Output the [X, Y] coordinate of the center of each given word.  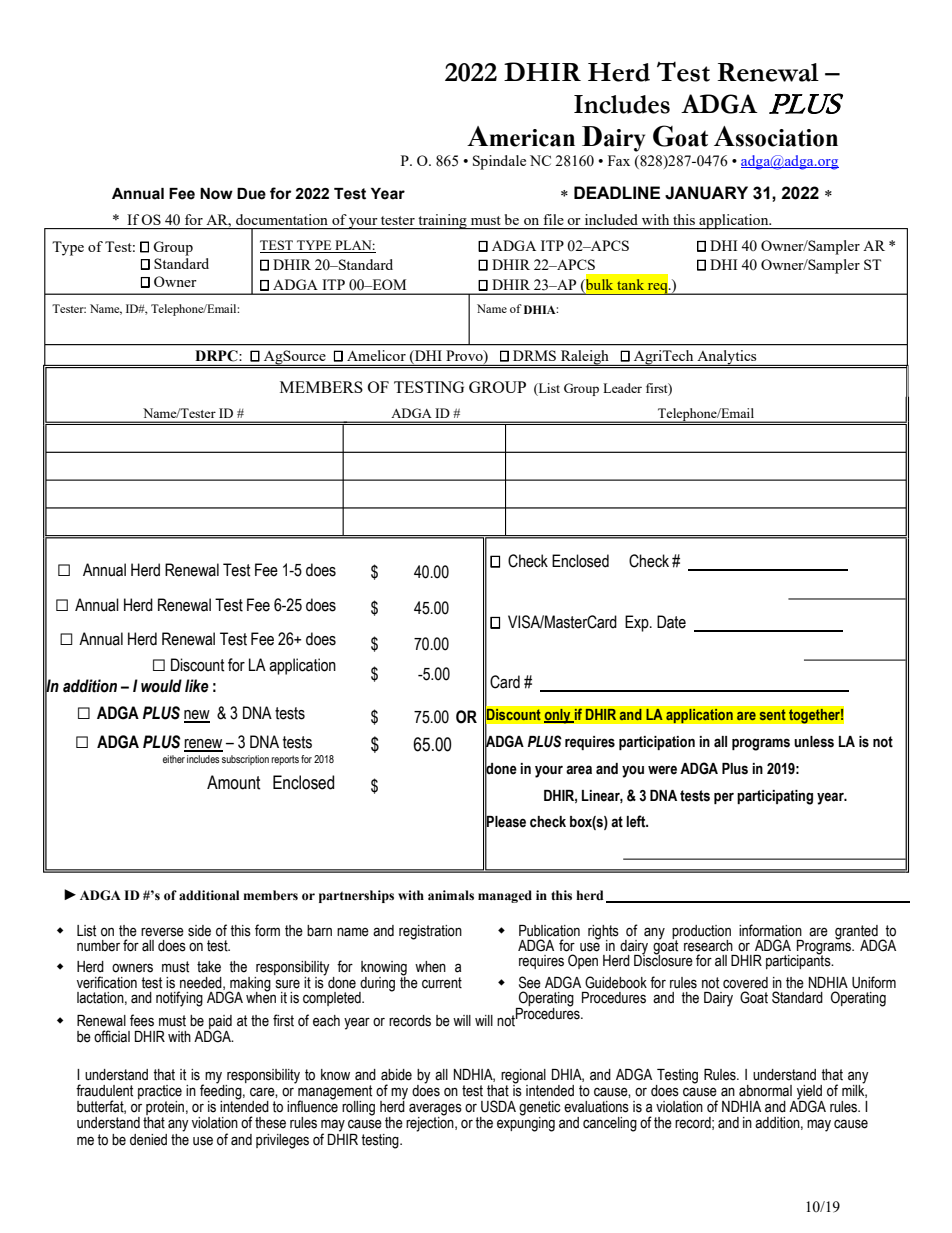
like [197, 686]
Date [671, 622]
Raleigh [585, 358]
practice [160, 1093]
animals [451, 895]
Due [251, 194]
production [701, 933]
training [442, 221]
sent [772, 715]
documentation [282, 219]
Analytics [727, 358]
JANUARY [706, 193]
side [199, 931]
